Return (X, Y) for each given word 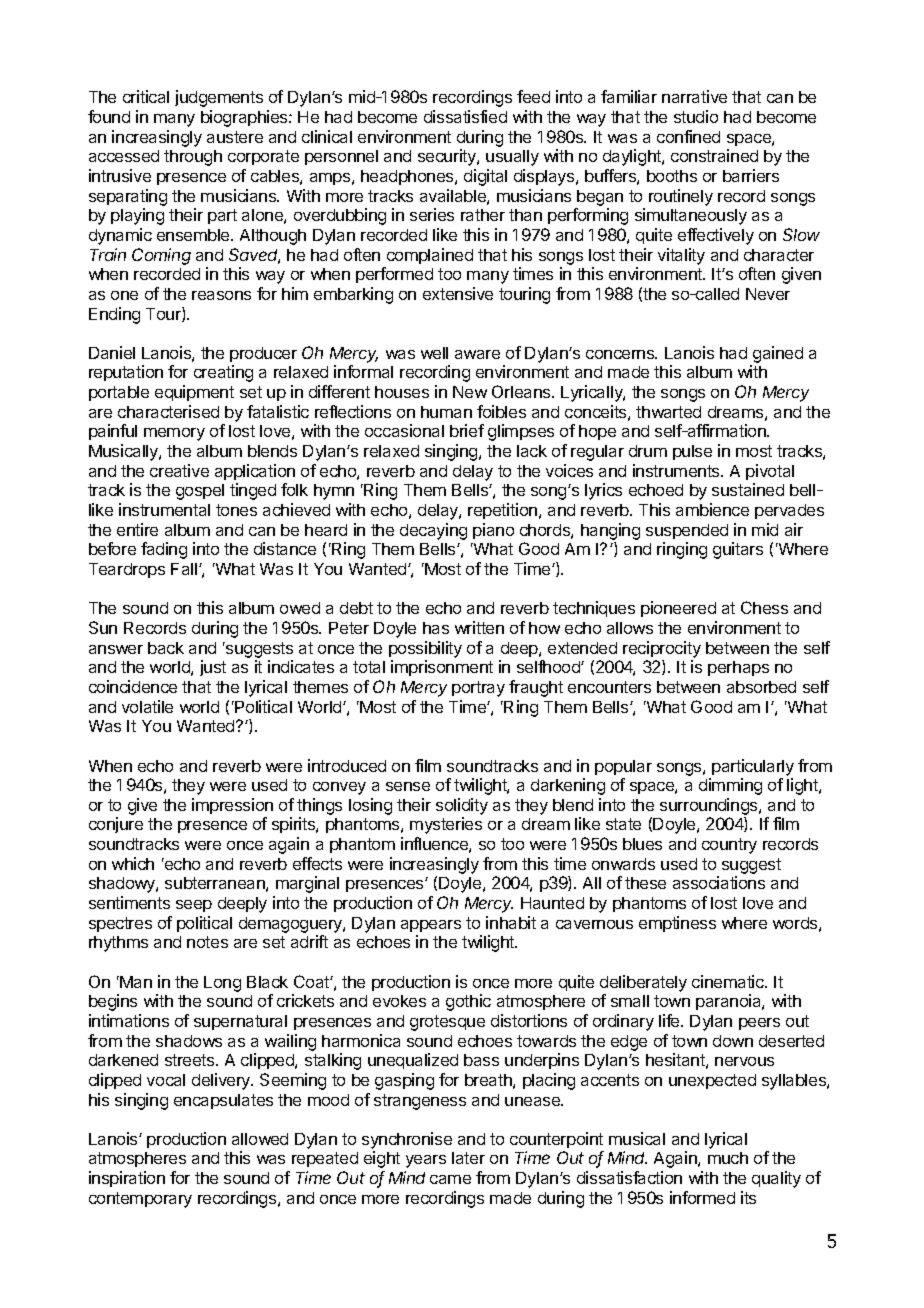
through (193, 158)
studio (696, 116)
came (450, 1179)
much (728, 1158)
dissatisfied (465, 116)
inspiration (127, 1179)
